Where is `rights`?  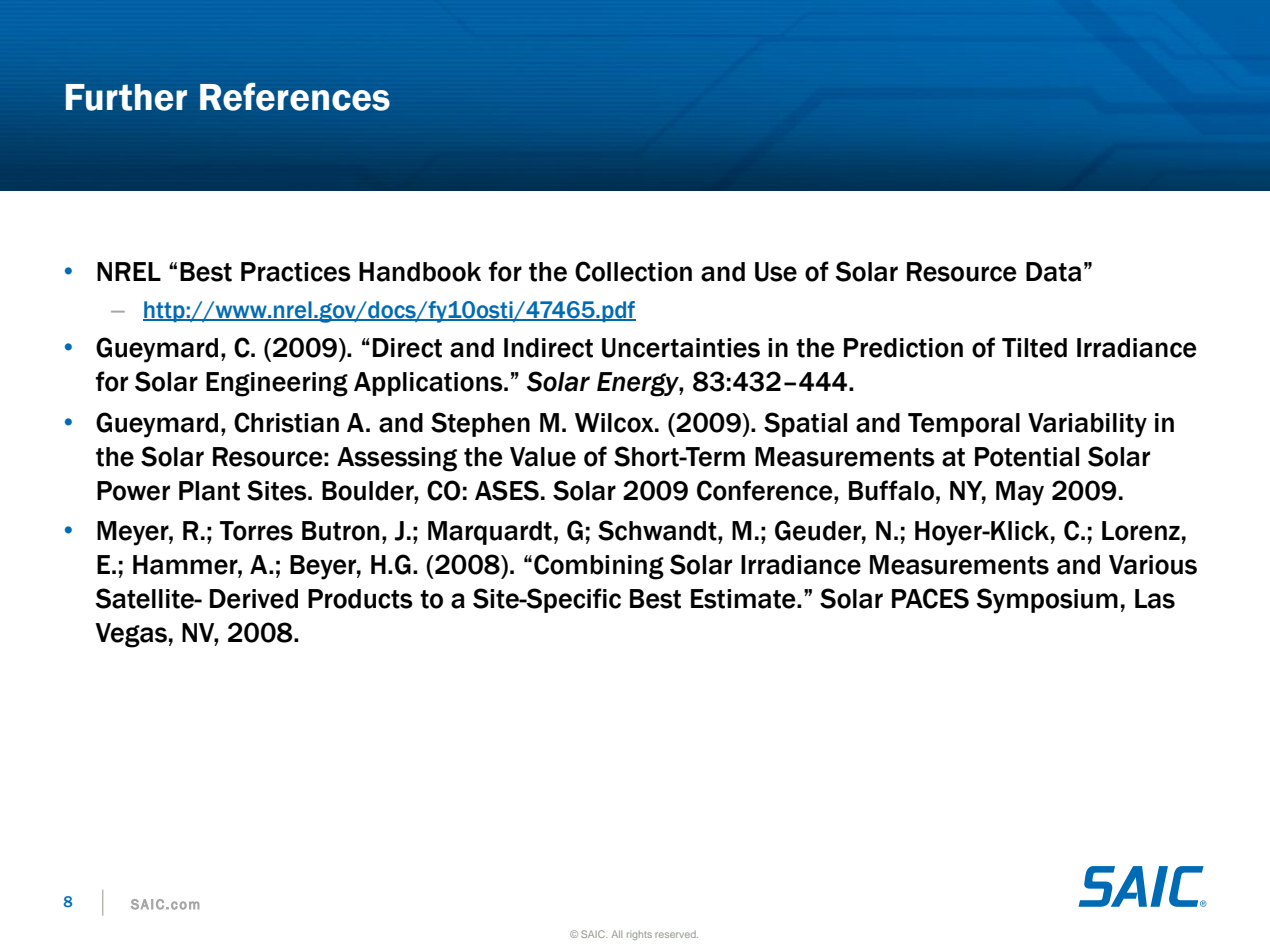 rights is located at coordinates (639, 935).
